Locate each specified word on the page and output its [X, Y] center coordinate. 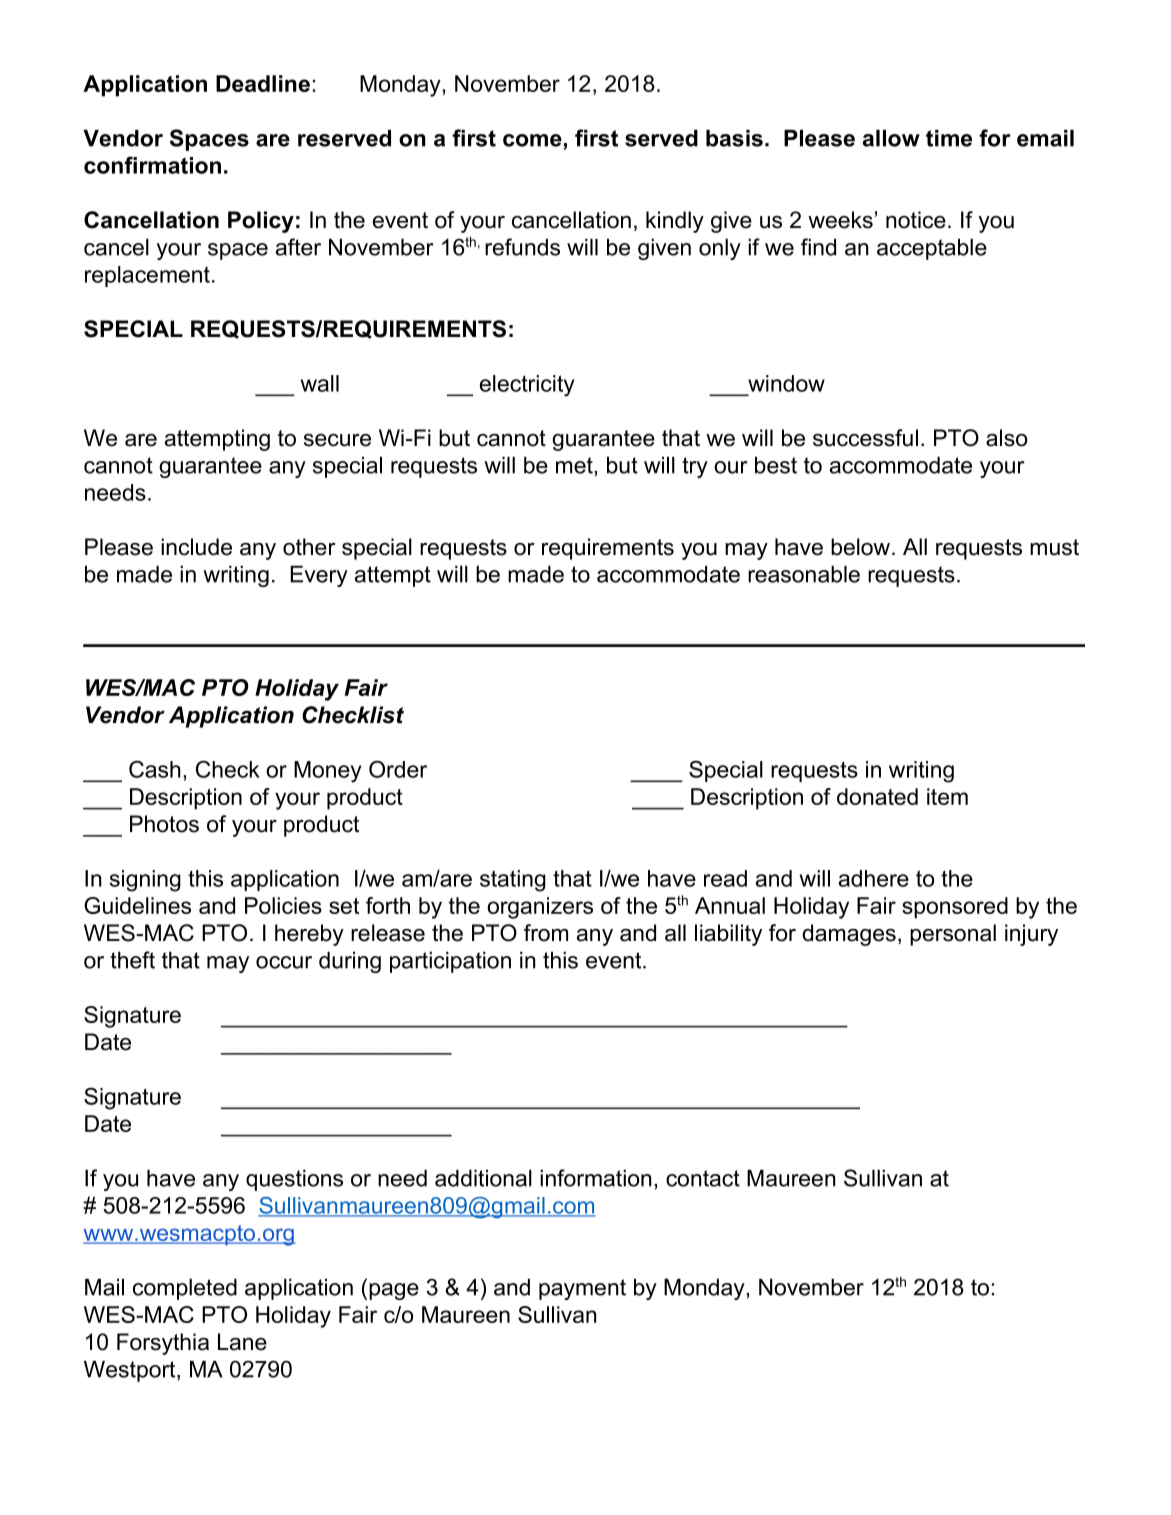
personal [953, 935]
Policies [283, 905]
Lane [242, 1342]
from [546, 933]
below [860, 547]
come [532, 140]
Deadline [263, 83]
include [196, 547]
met [575, 465]
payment [582, 1289]
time [949, 138]
